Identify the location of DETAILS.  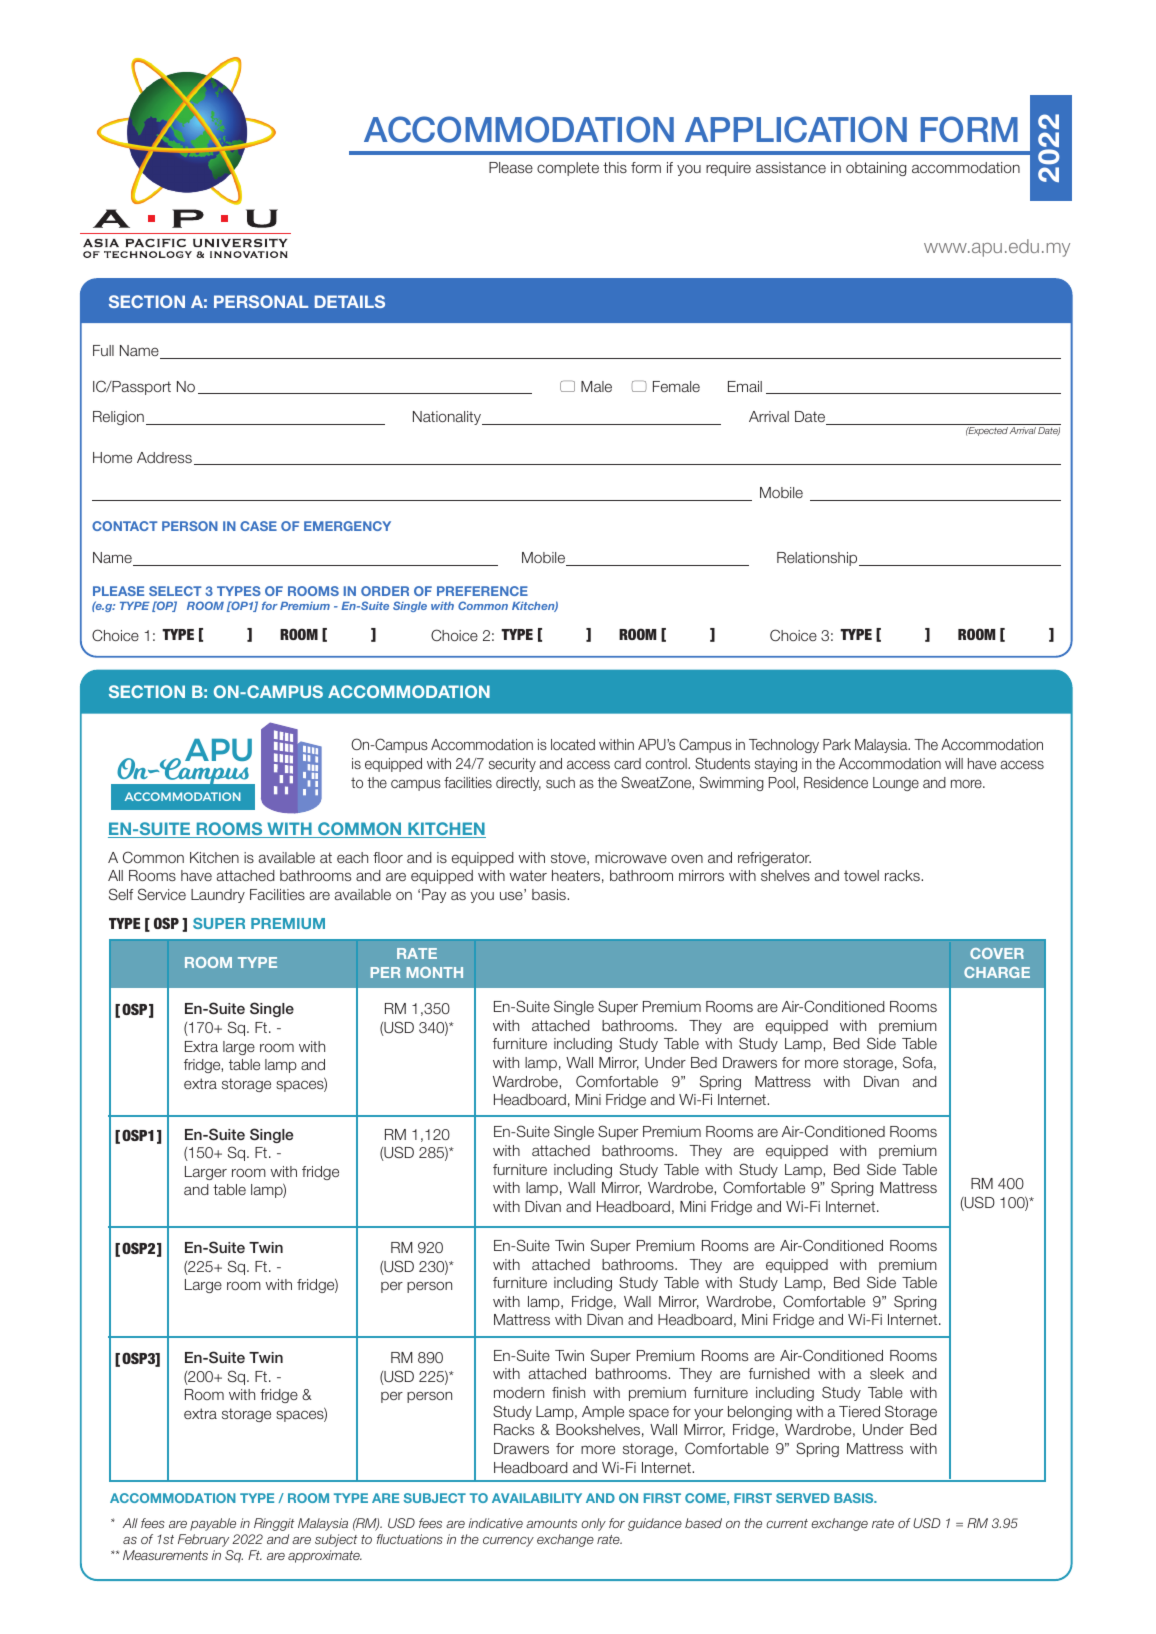
(350, 301).
